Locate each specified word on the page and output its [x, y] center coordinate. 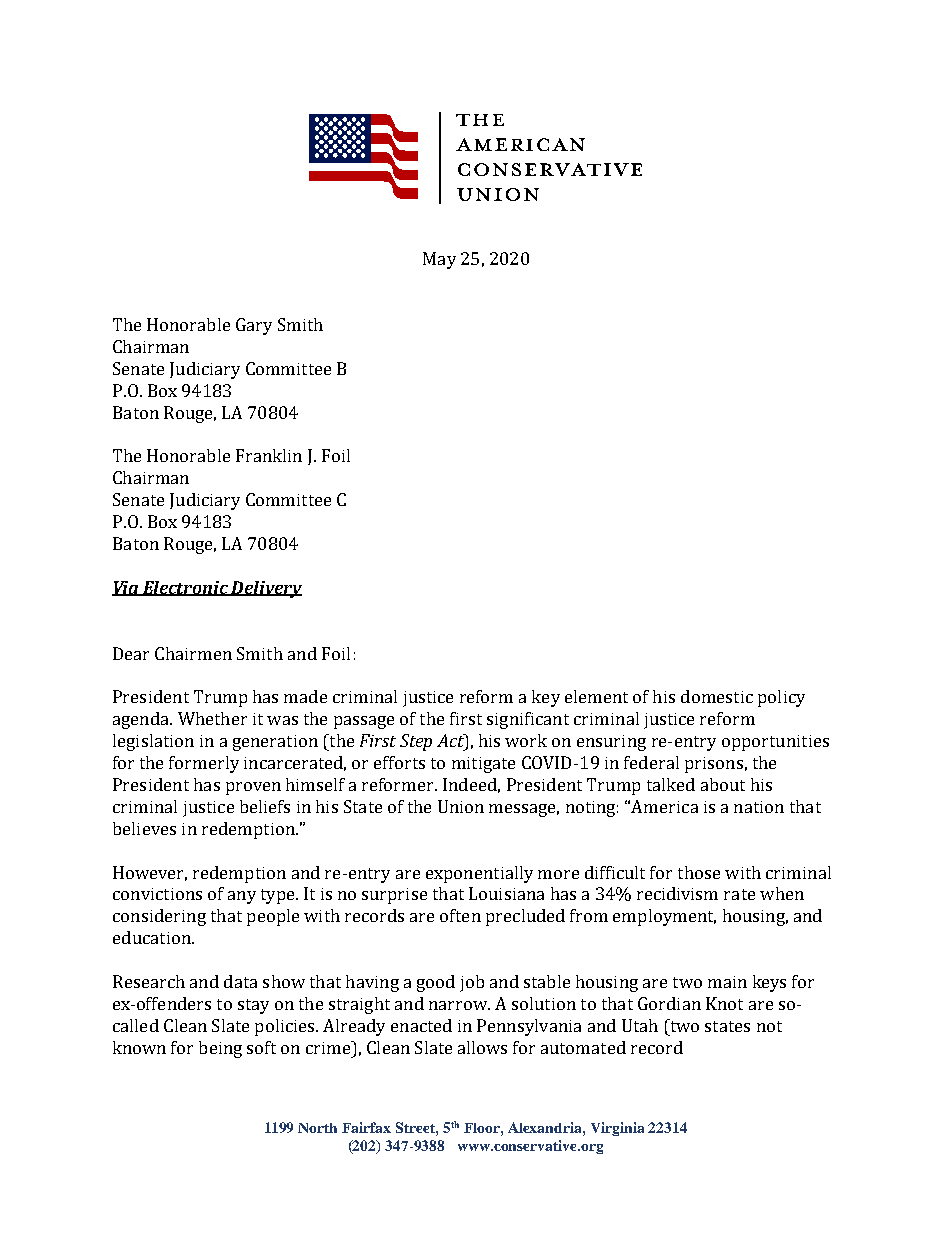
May [439, 260]
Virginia [617, 1129]
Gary [254, 326]
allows [482, 1047]
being [220, 1049]
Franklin [269, 455]
